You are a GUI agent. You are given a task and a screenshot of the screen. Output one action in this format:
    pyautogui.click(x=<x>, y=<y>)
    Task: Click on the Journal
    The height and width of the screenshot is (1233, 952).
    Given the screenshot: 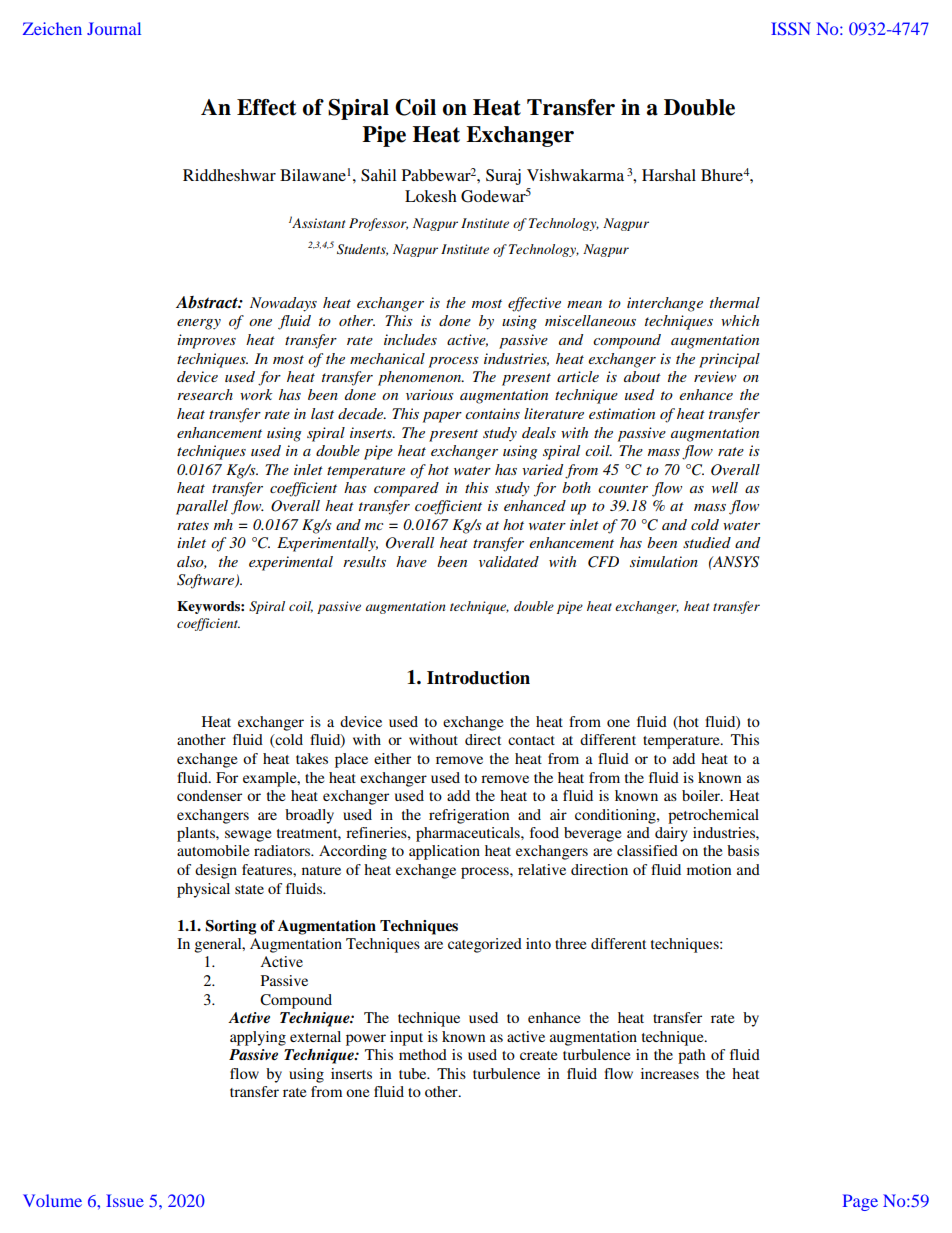 What is the action you would take?
    pyautogui.click(x=114, y=28)
